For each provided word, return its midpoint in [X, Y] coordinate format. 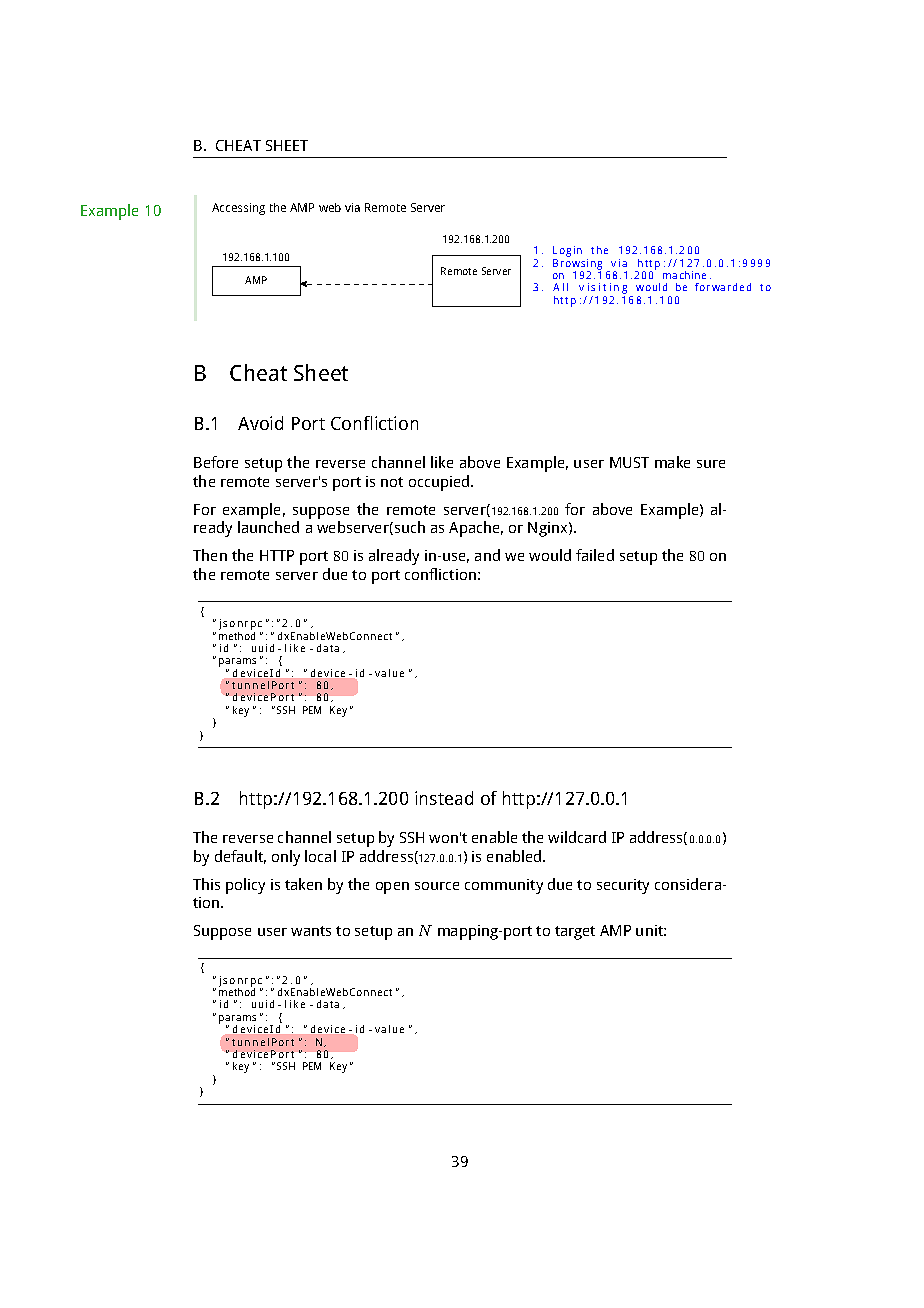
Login [567, 253]
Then [210, 555]
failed [595, 555]
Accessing [238, 209]
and [487, 555]
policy [245, 886]
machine [684, 275]
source [437, 886]
